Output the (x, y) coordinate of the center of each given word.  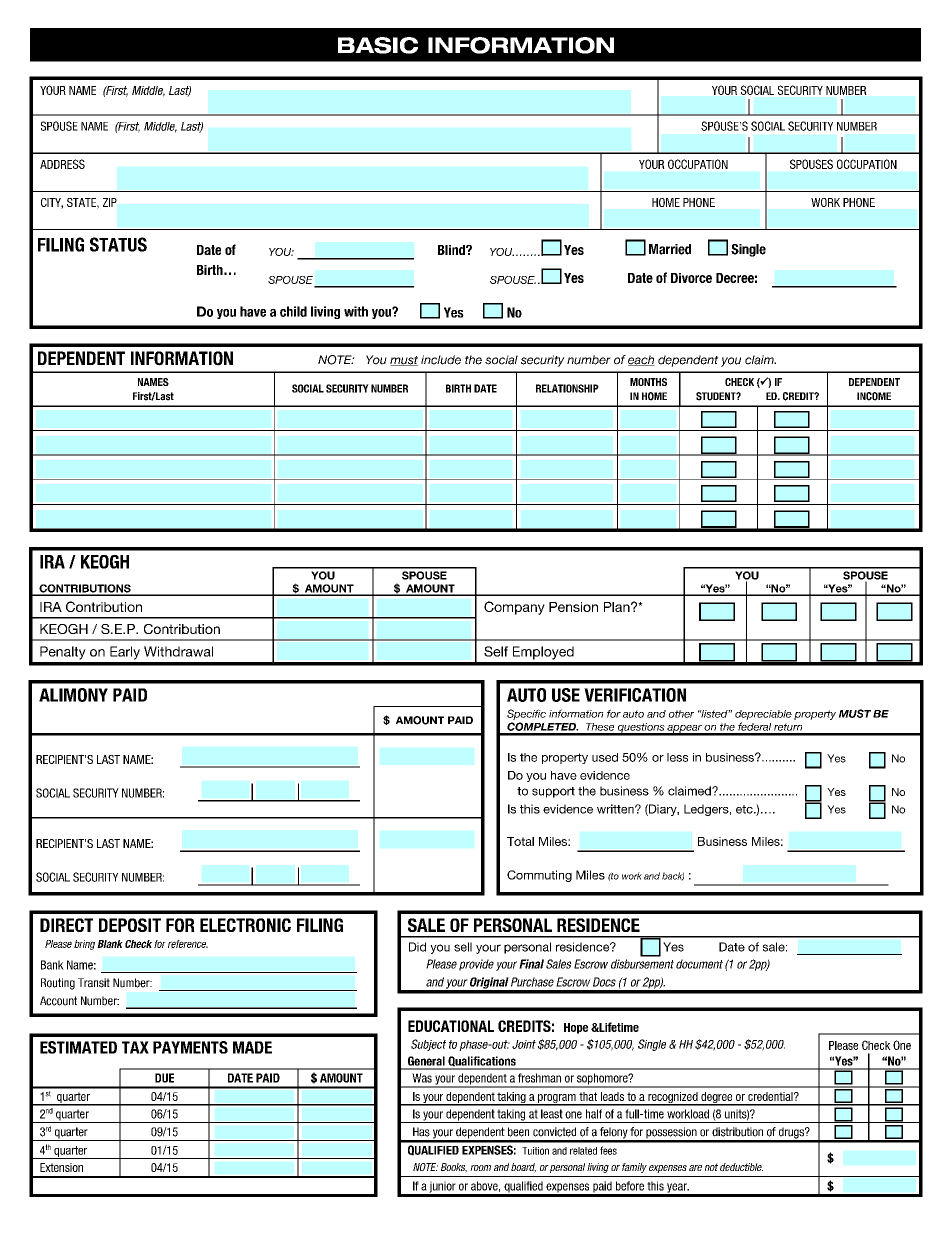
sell (463, 947)
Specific (526, 714)
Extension (61, 1167)
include (441, 360)
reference (188, 944)
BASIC (378, 45)
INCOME (874, 396)
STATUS (118, 244)
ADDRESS (62, 164)
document (699, 964)
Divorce (691, 278)
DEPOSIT (130, 925)
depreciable (763, 715)
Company (514, 608)
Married (670, 249)
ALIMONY (73, 695)
